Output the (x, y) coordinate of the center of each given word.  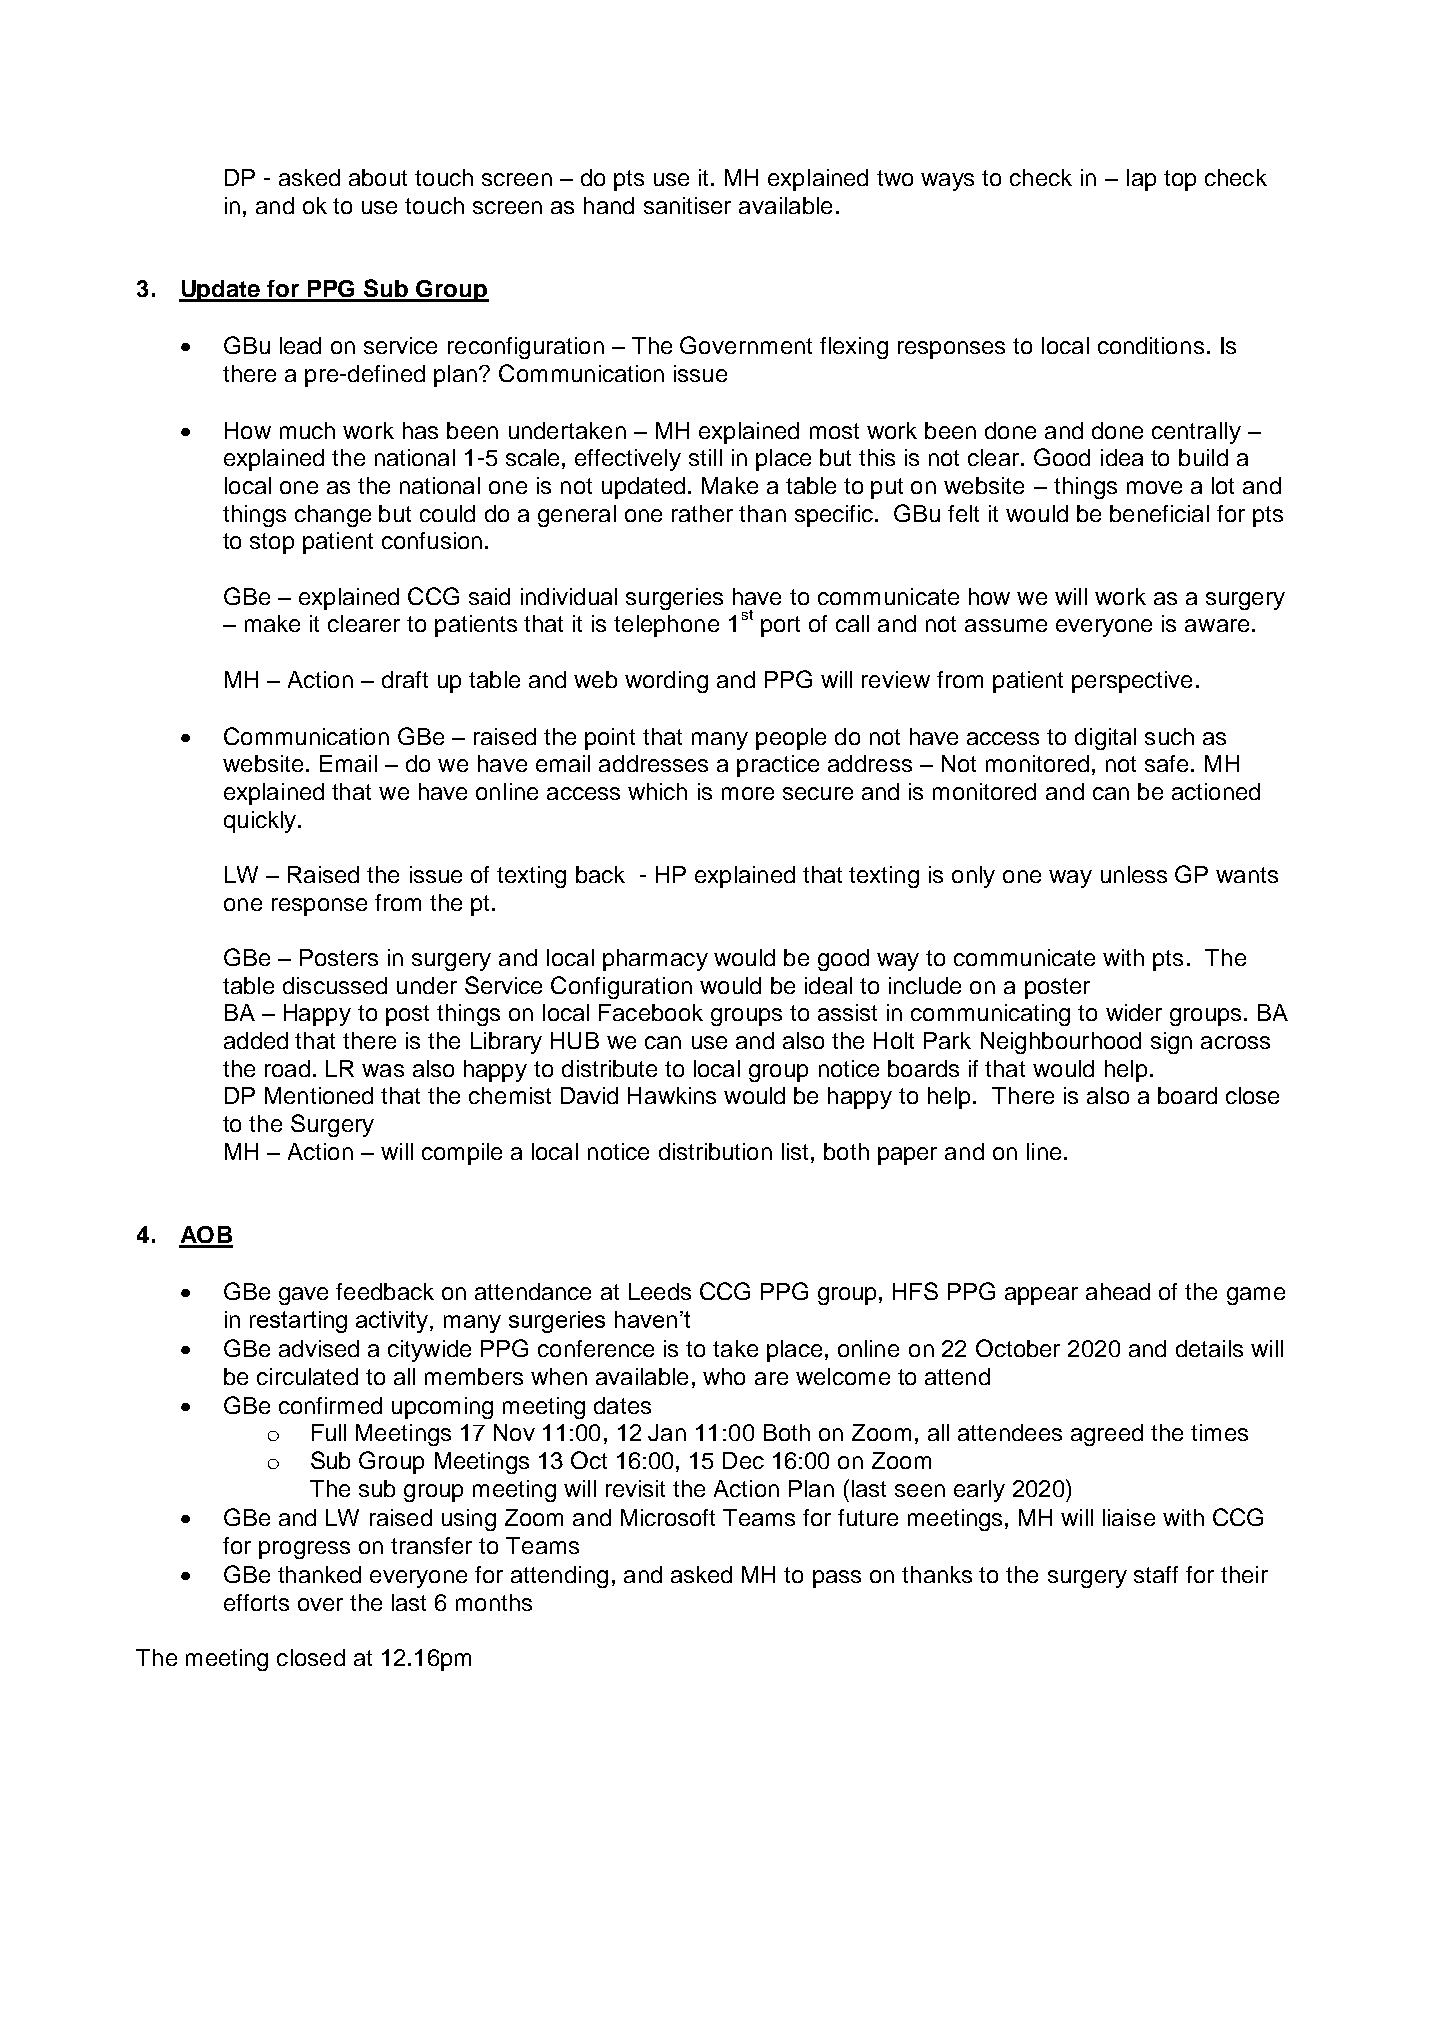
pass (837, 1579)
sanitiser (687, 205)
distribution (715, 1151)
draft (405, 679)
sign (1171, 1043)
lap (1141, 180)
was (383, 1070)
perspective (1132, 682)
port (780, 626)
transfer (431, 1545)
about (378, 177)
